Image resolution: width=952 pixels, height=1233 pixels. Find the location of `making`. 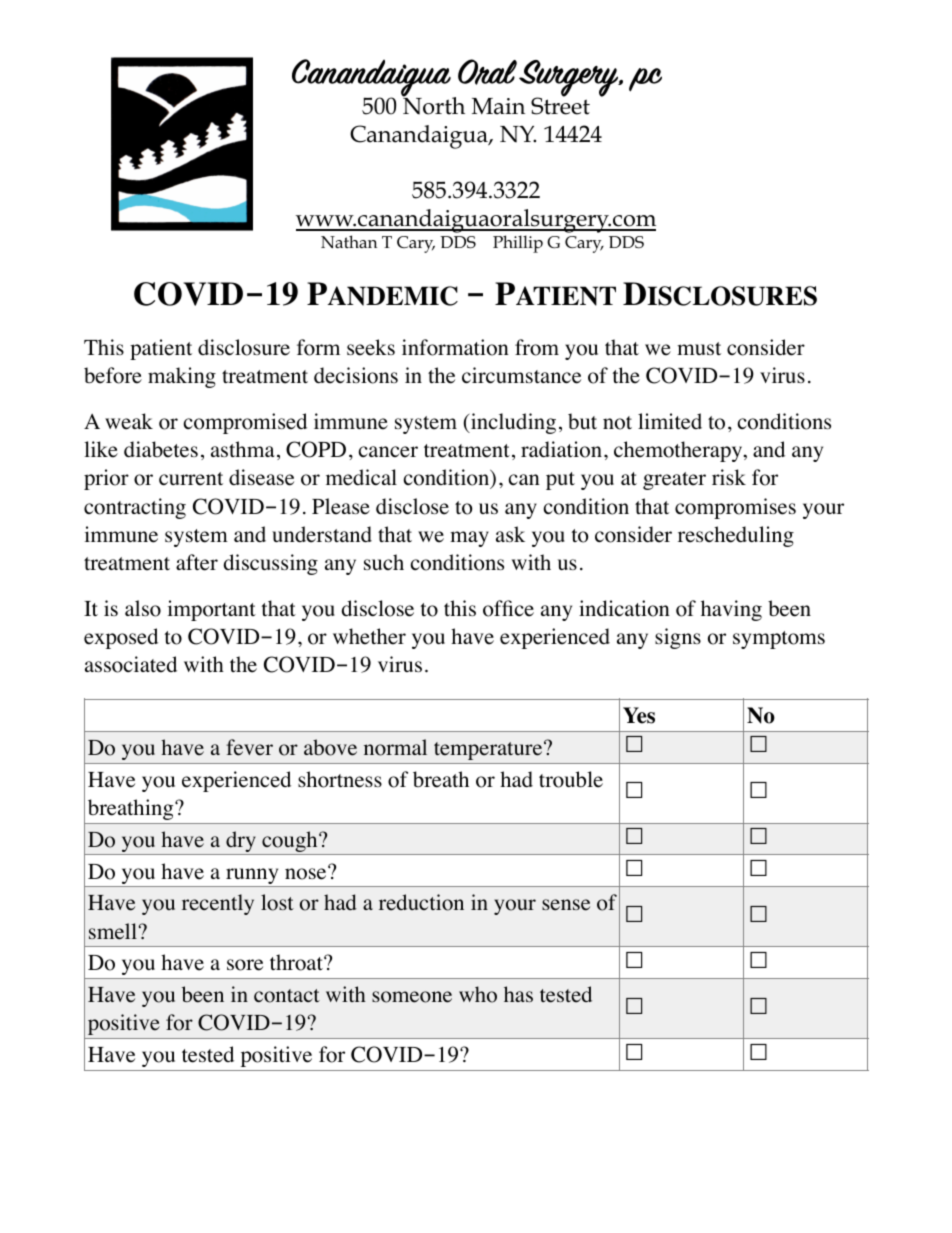

making is located at coordinates (182, 377).
